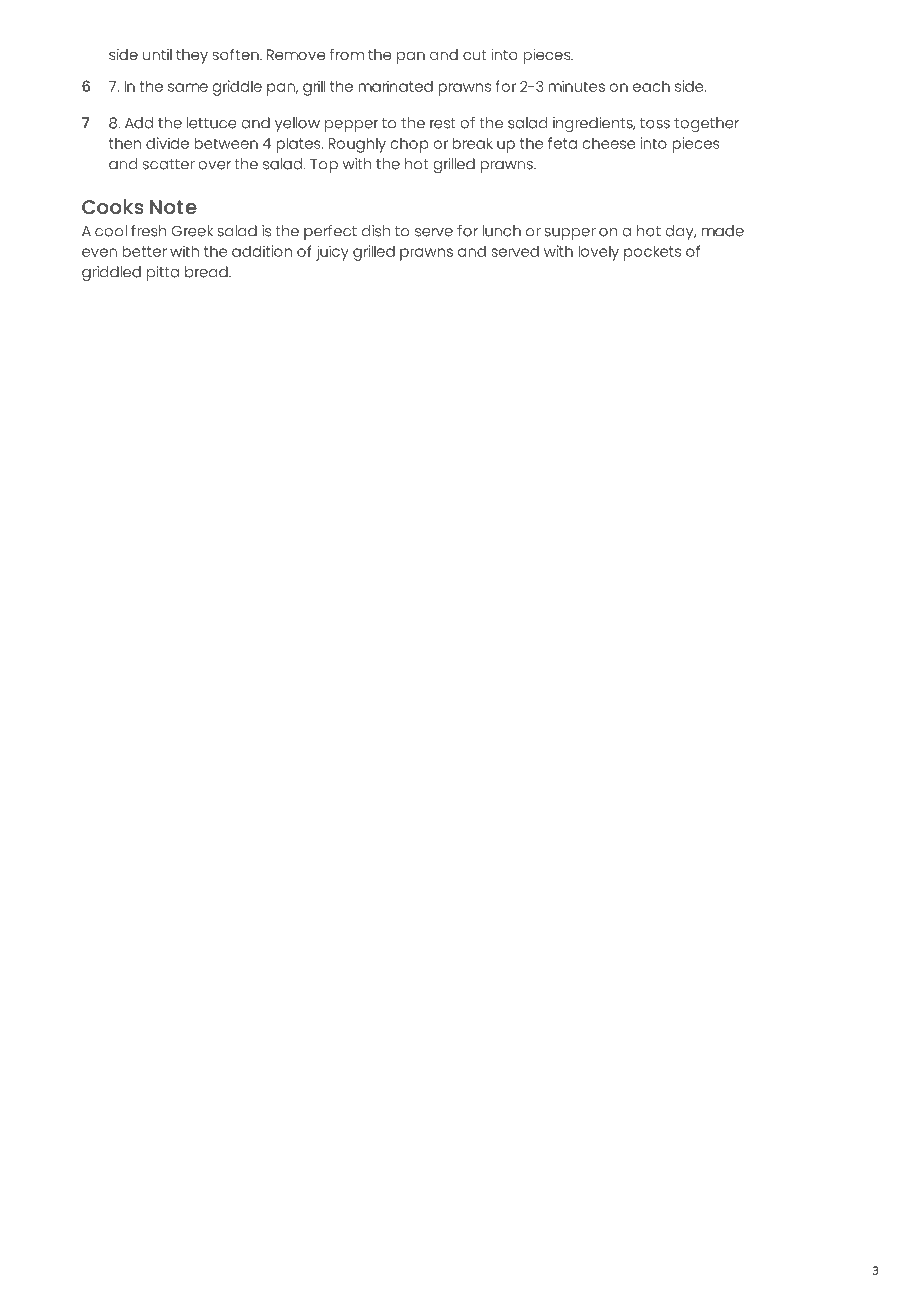  I want to click on Top, so click(324, 166).
